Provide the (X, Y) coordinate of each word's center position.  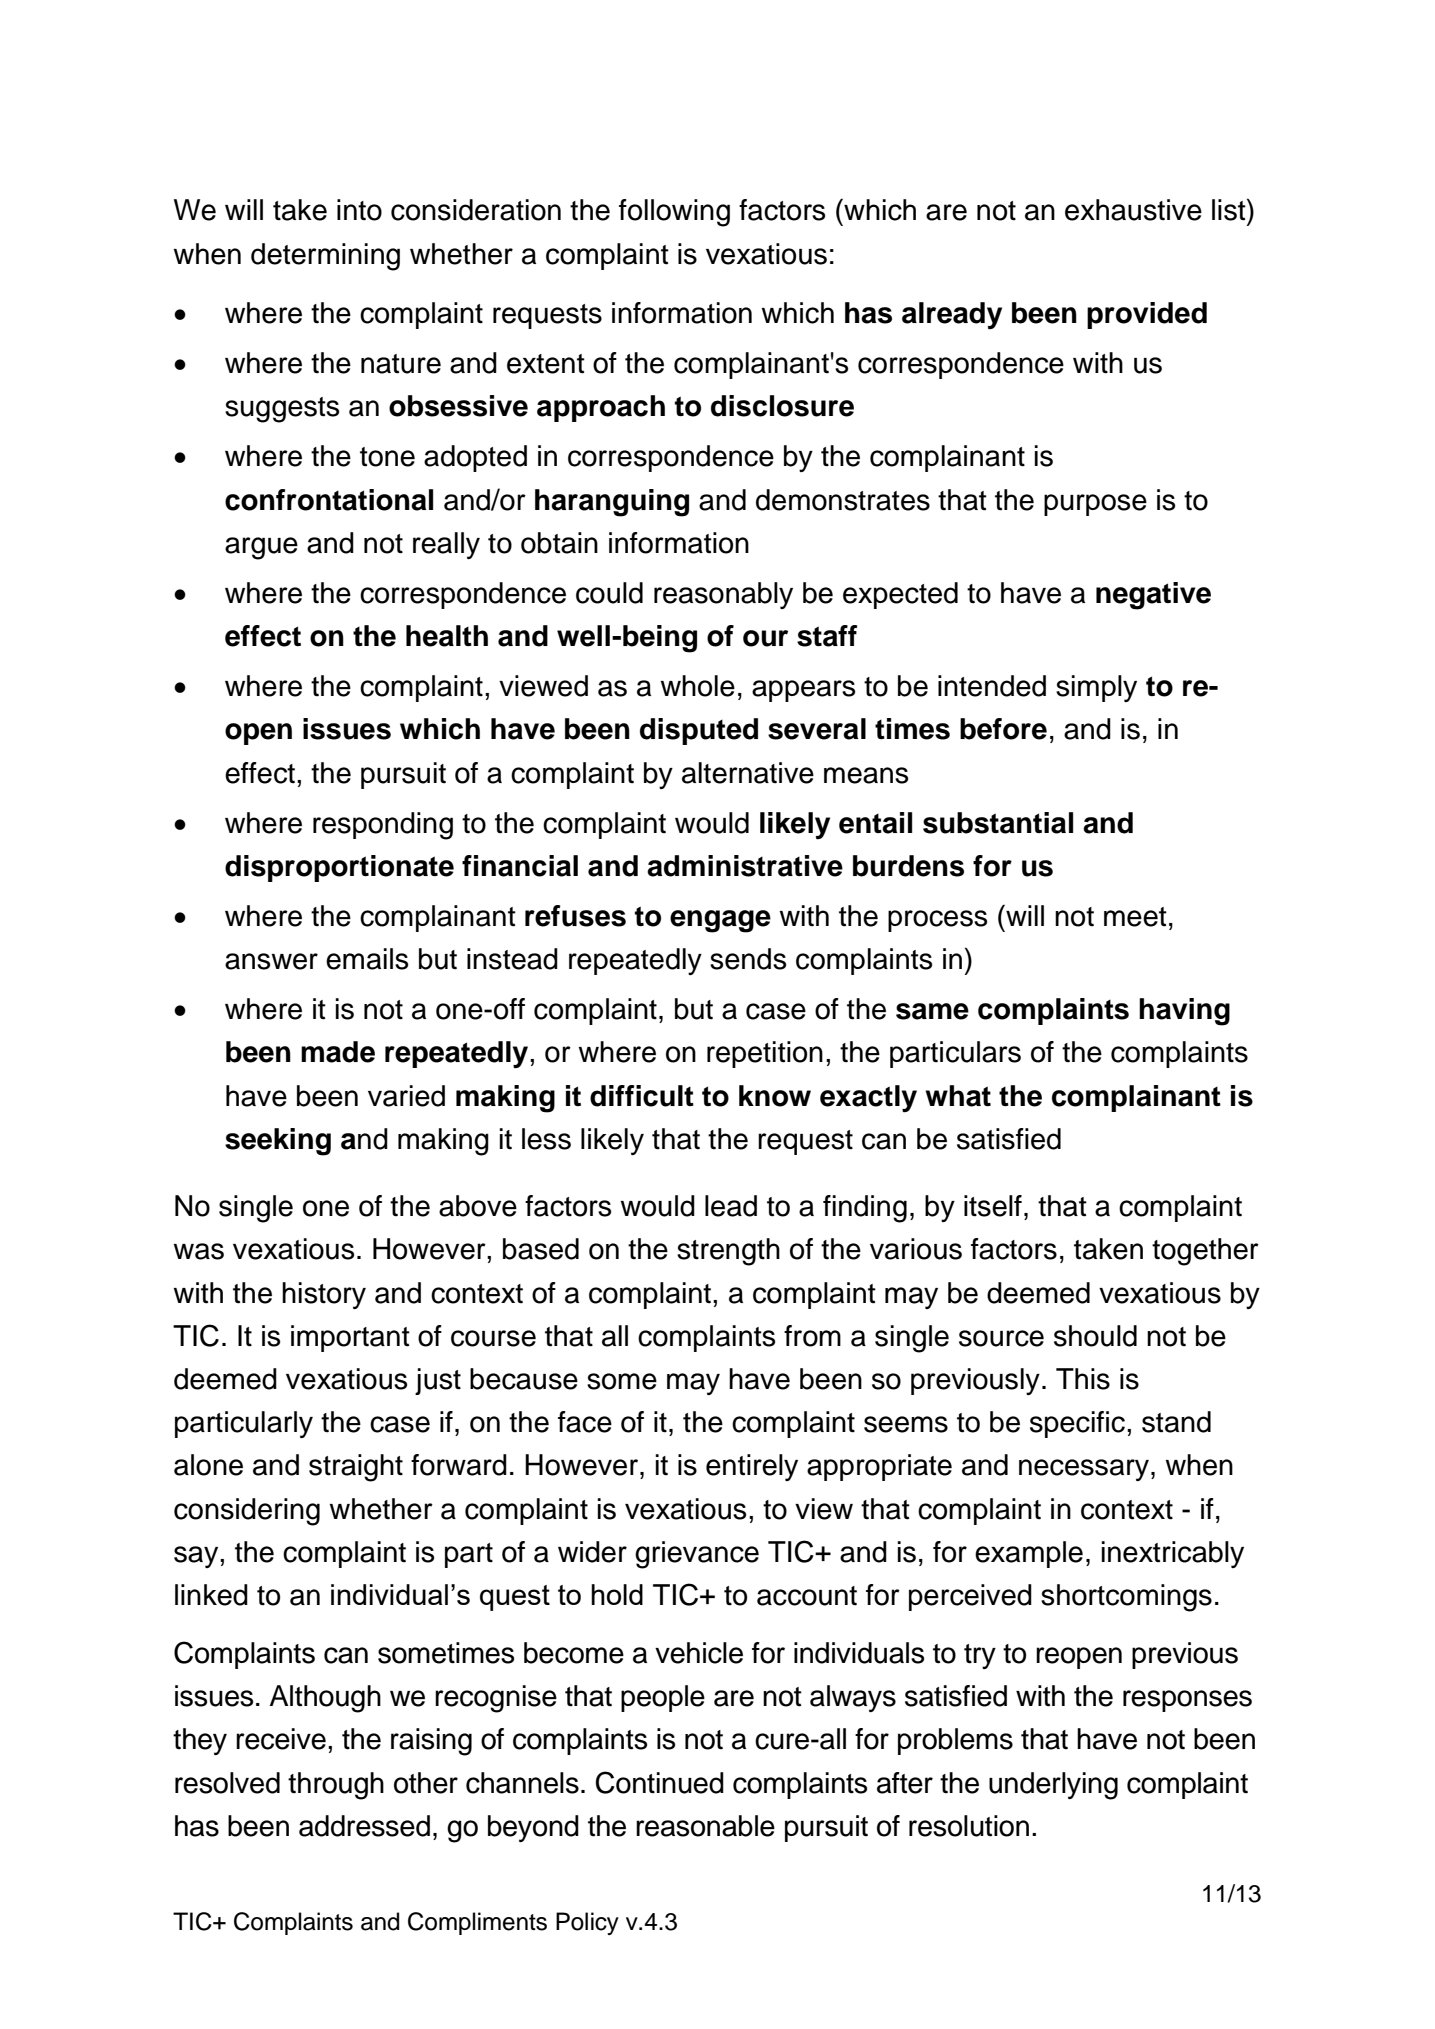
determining (325, 257)
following (674, 213)
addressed (364, 1826)
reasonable (705, 1826)
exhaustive (1133, 210)
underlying (1053, 1786)
